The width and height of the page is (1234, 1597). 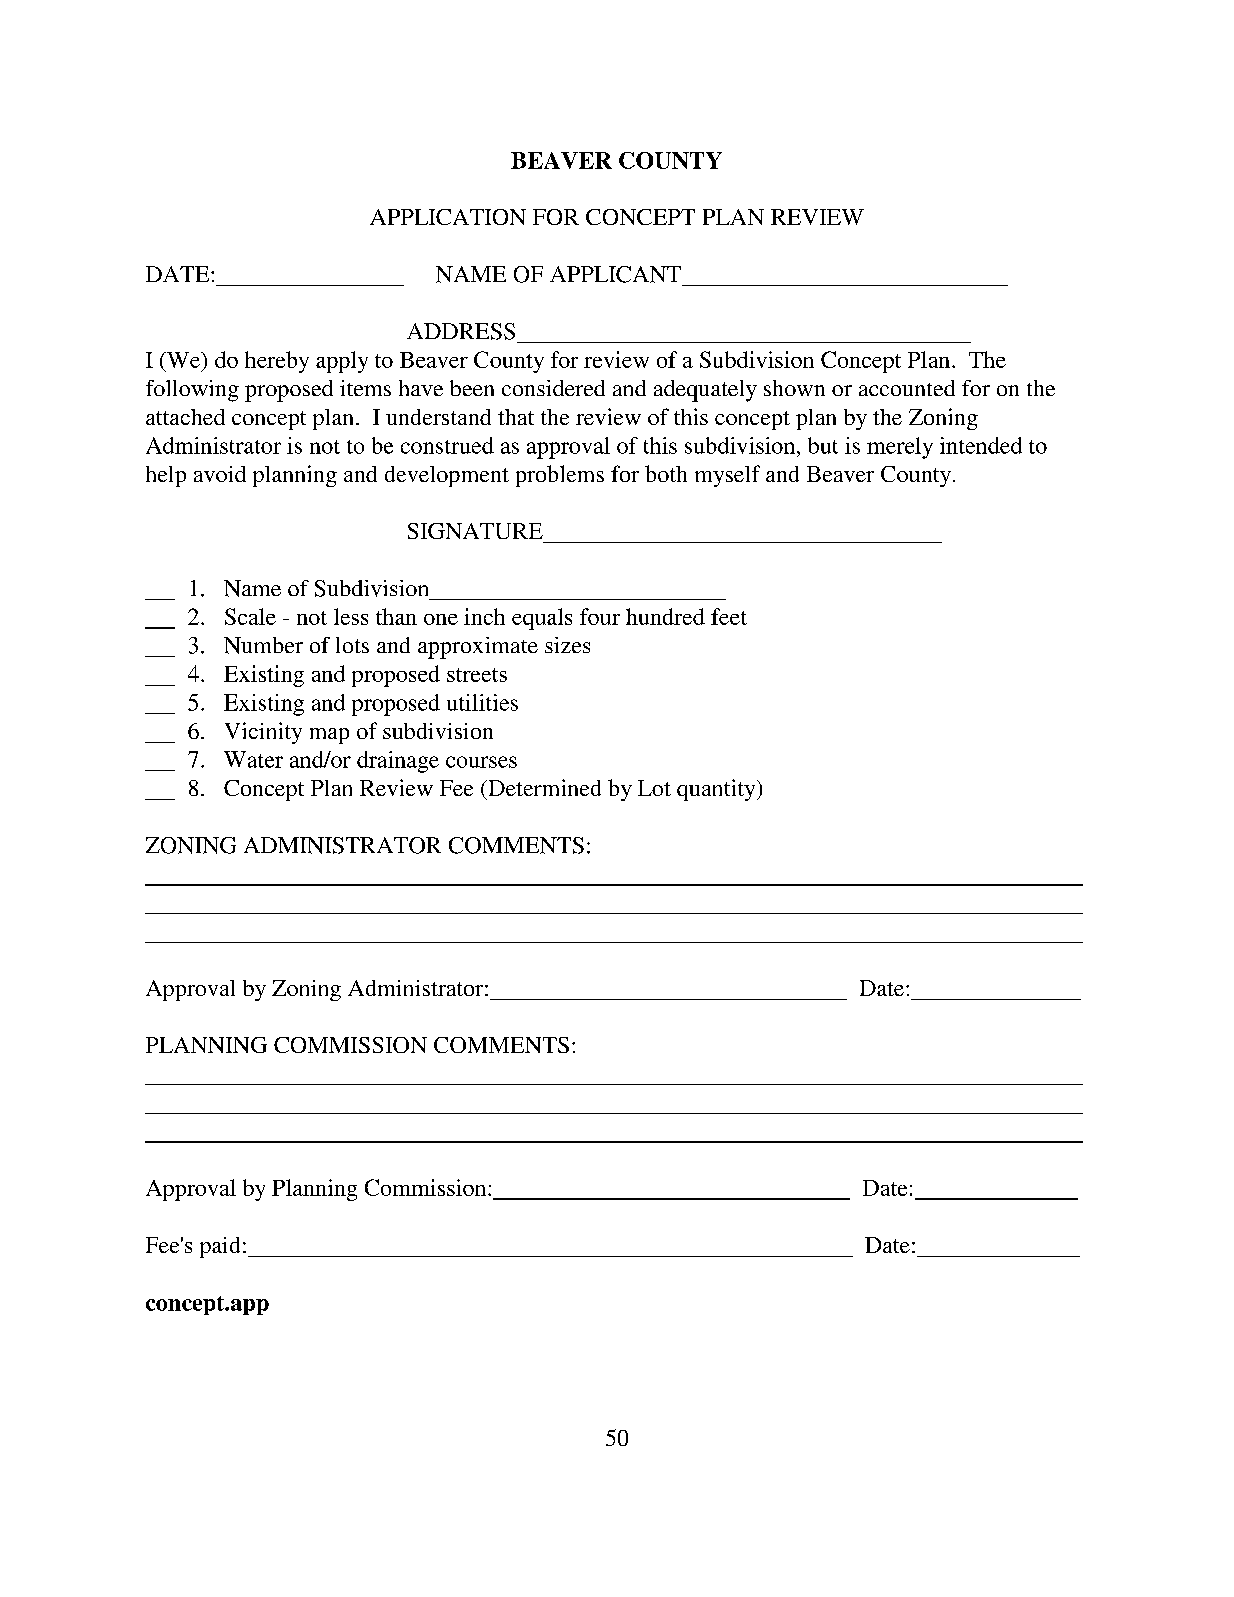 What do you see at coordinates (717, 790) in the page?
I see `quantity` at bounding box center [717, 790].
